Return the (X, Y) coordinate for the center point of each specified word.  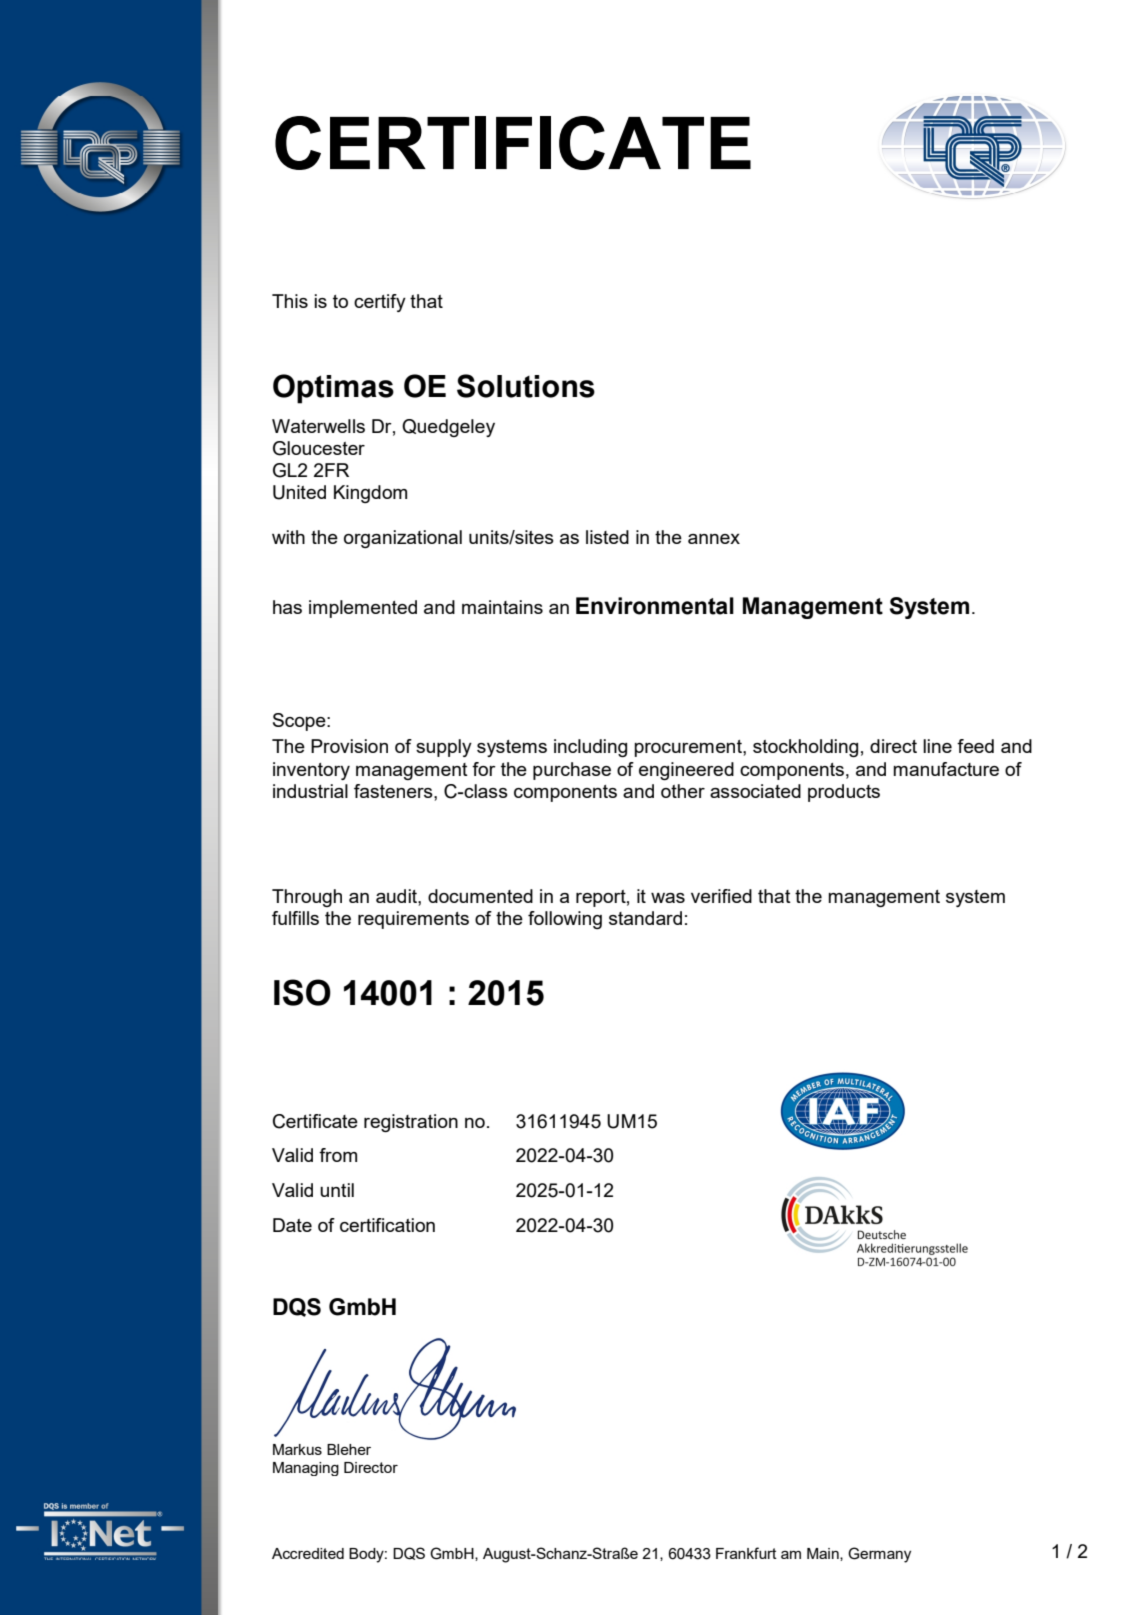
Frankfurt (746, 1553)
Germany (879, 1555)
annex (714, 539)
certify (380, 303)
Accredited (308, 1553)
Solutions (526, 386)
